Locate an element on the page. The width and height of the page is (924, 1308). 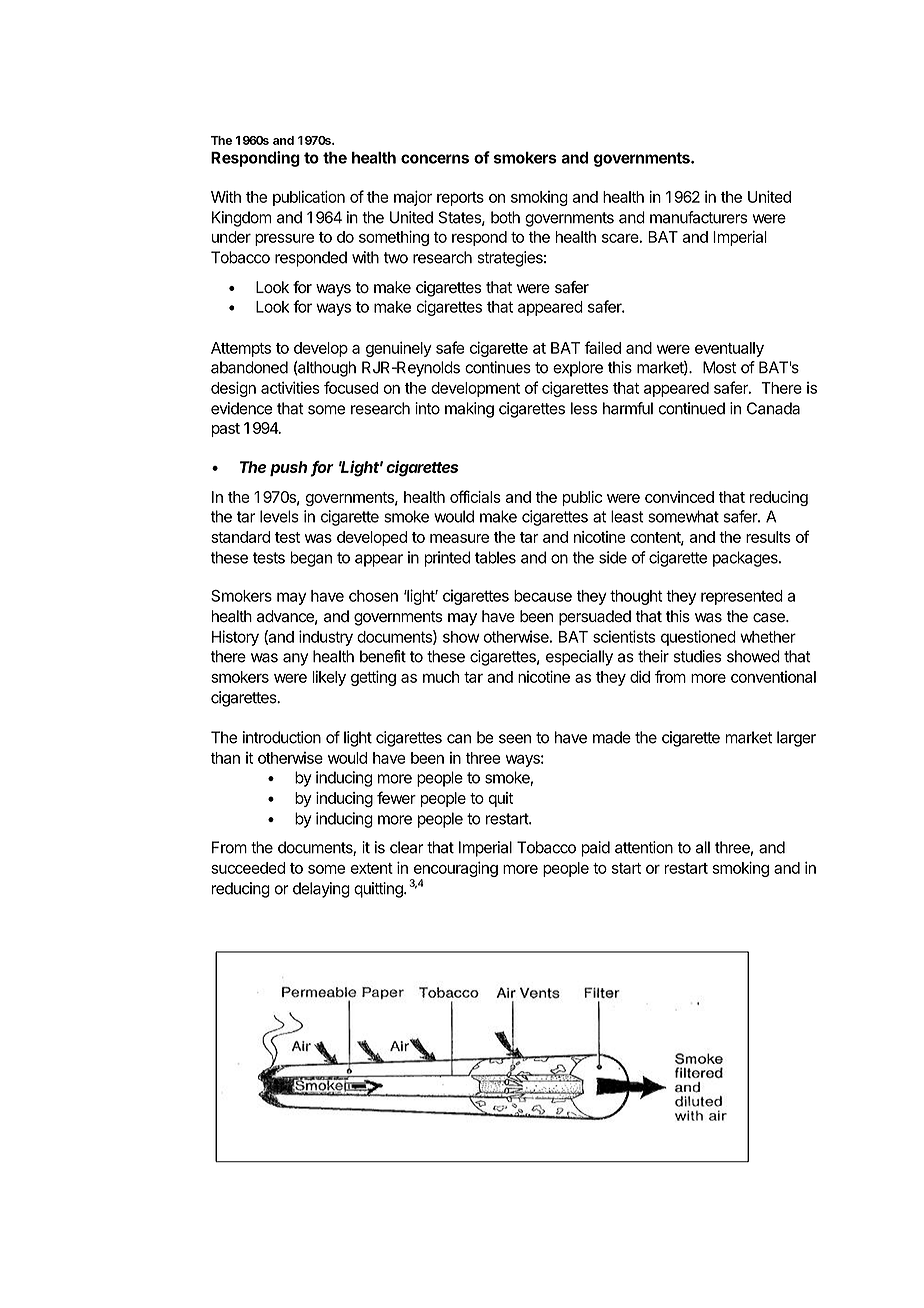
eventually is located at coordinates (729, 349).
